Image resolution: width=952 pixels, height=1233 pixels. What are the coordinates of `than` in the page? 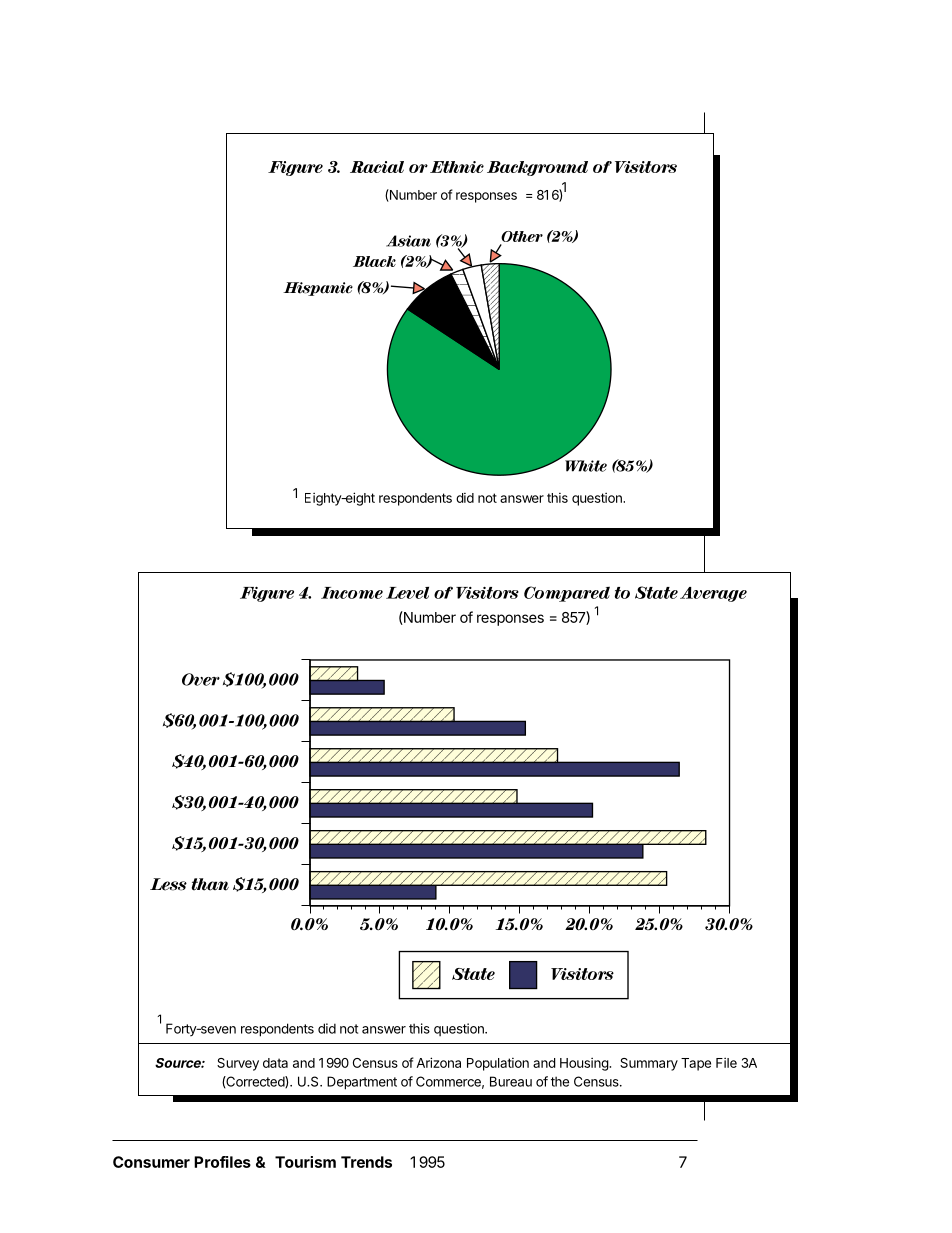 It's located at (210, 884).
